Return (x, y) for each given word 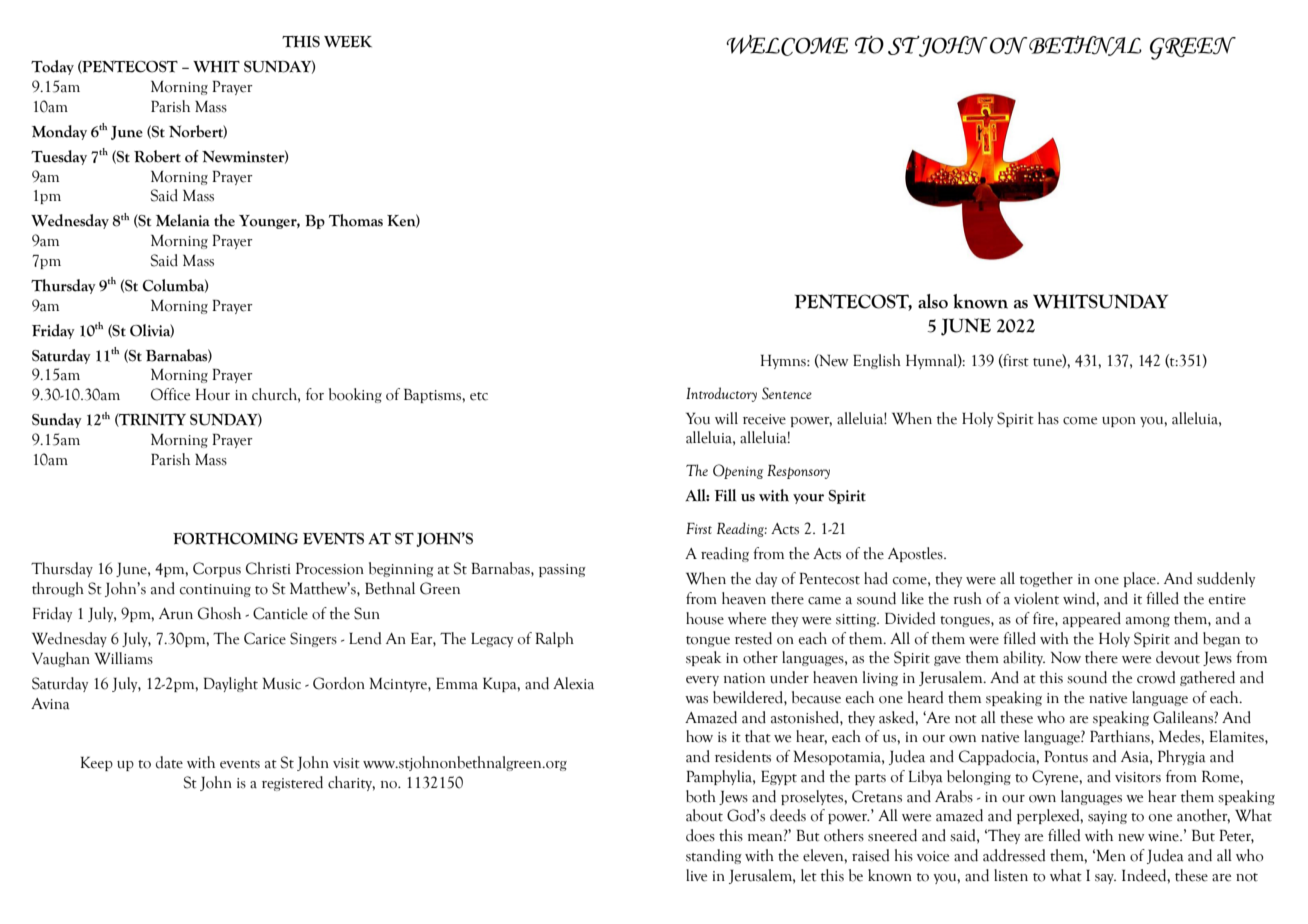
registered (292, 783)
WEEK (348, 42)
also (933, 301)
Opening (738, 471)
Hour (213, 395)
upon (1119, 422)
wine (1164, 836)
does (700, 835)
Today (52, 67)
